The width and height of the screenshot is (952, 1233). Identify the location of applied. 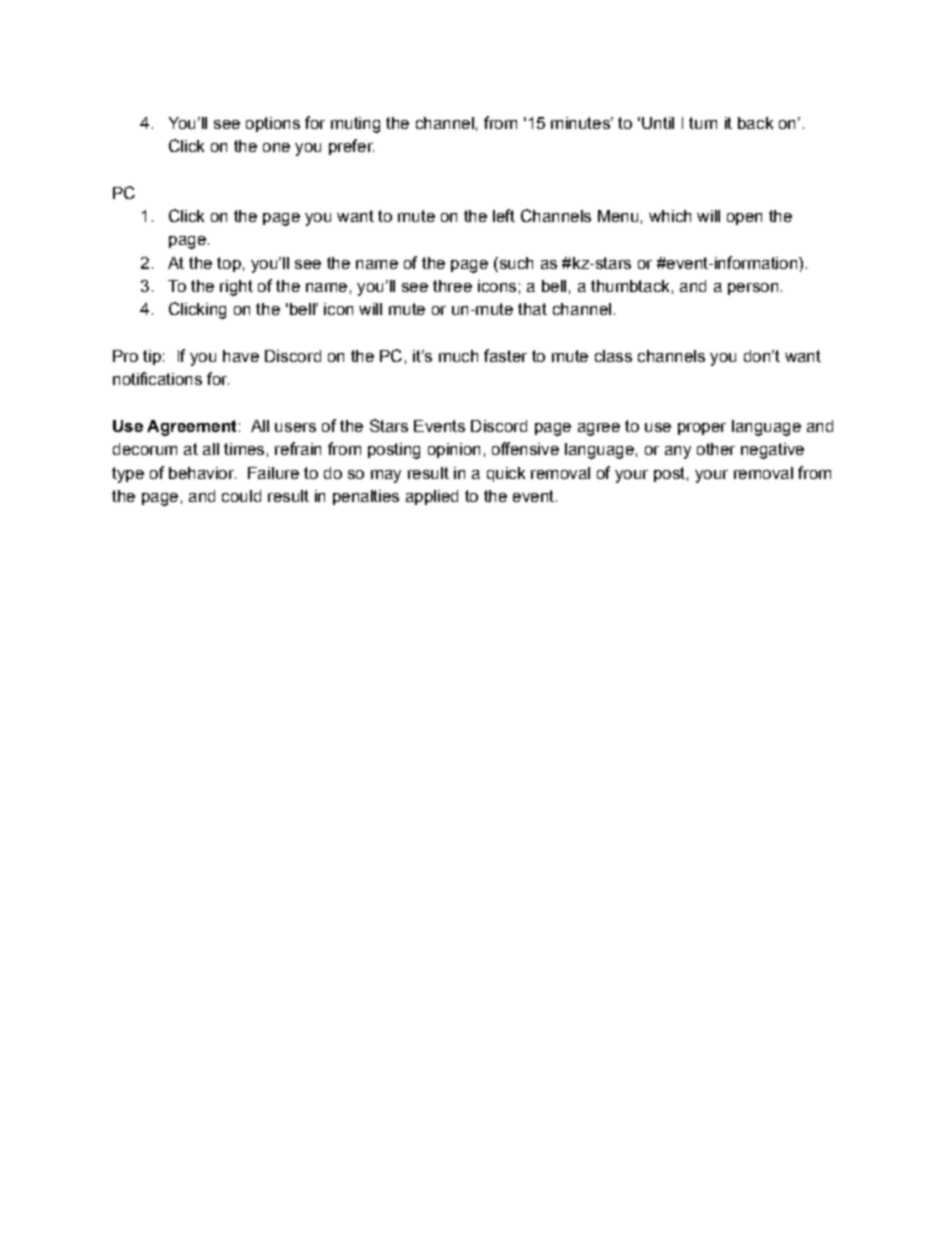
(432, 497).
